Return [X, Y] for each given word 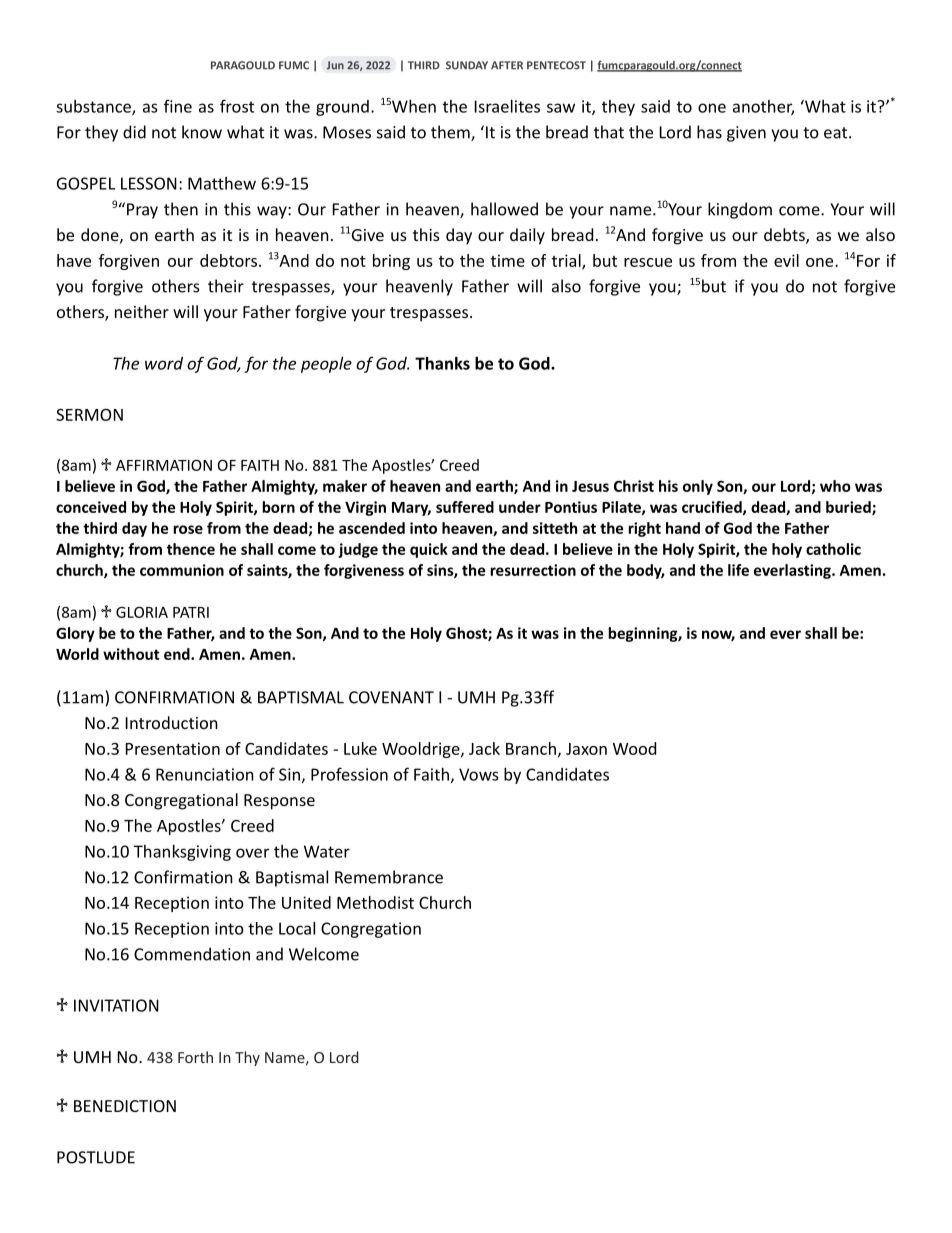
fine [178, 106]
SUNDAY [467, 65]
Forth [195, 1057]
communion [182, 570]
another [763, 107]
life [738, 570]
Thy [247, 1058]
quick [429, 550]
